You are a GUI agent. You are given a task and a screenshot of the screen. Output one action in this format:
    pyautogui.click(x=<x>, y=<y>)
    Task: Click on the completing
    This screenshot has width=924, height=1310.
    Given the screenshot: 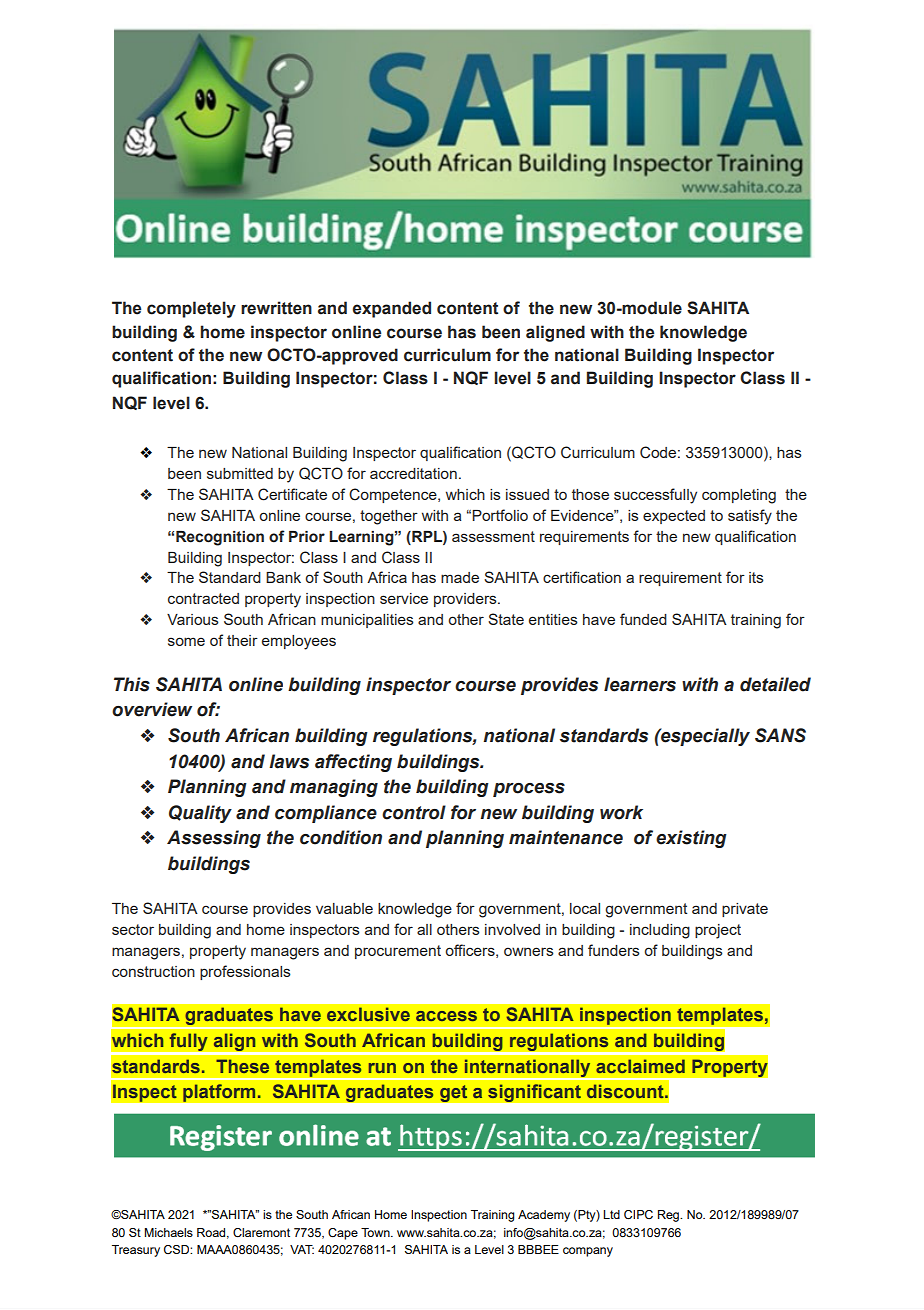 What is the action you would take?
    pyautogui.click(x=739, y=496)
